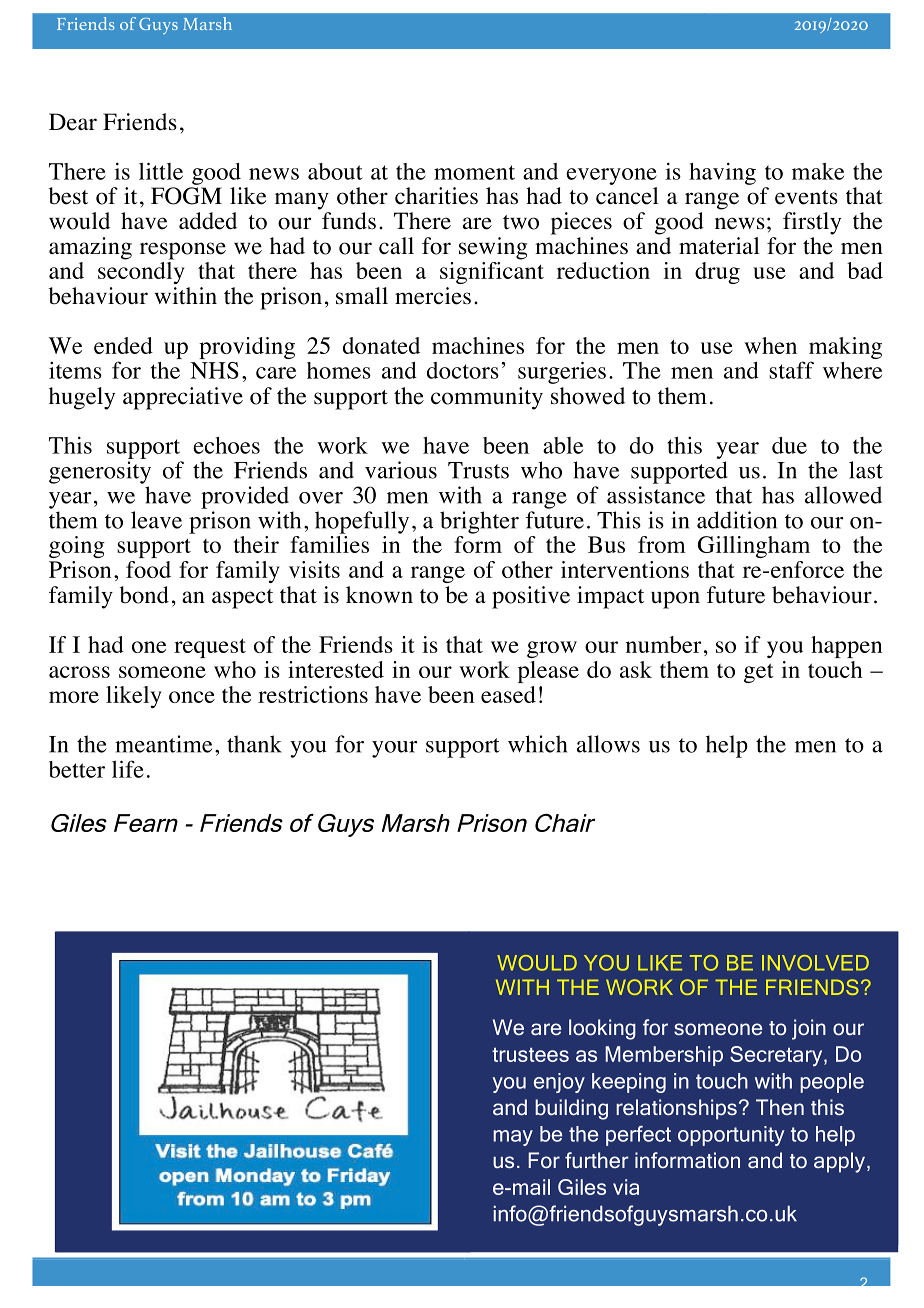 The image size is (924, 1308). What do you see at coordinates (210, 648) in the page?
I see `request` at bounding box center [210, 648].
